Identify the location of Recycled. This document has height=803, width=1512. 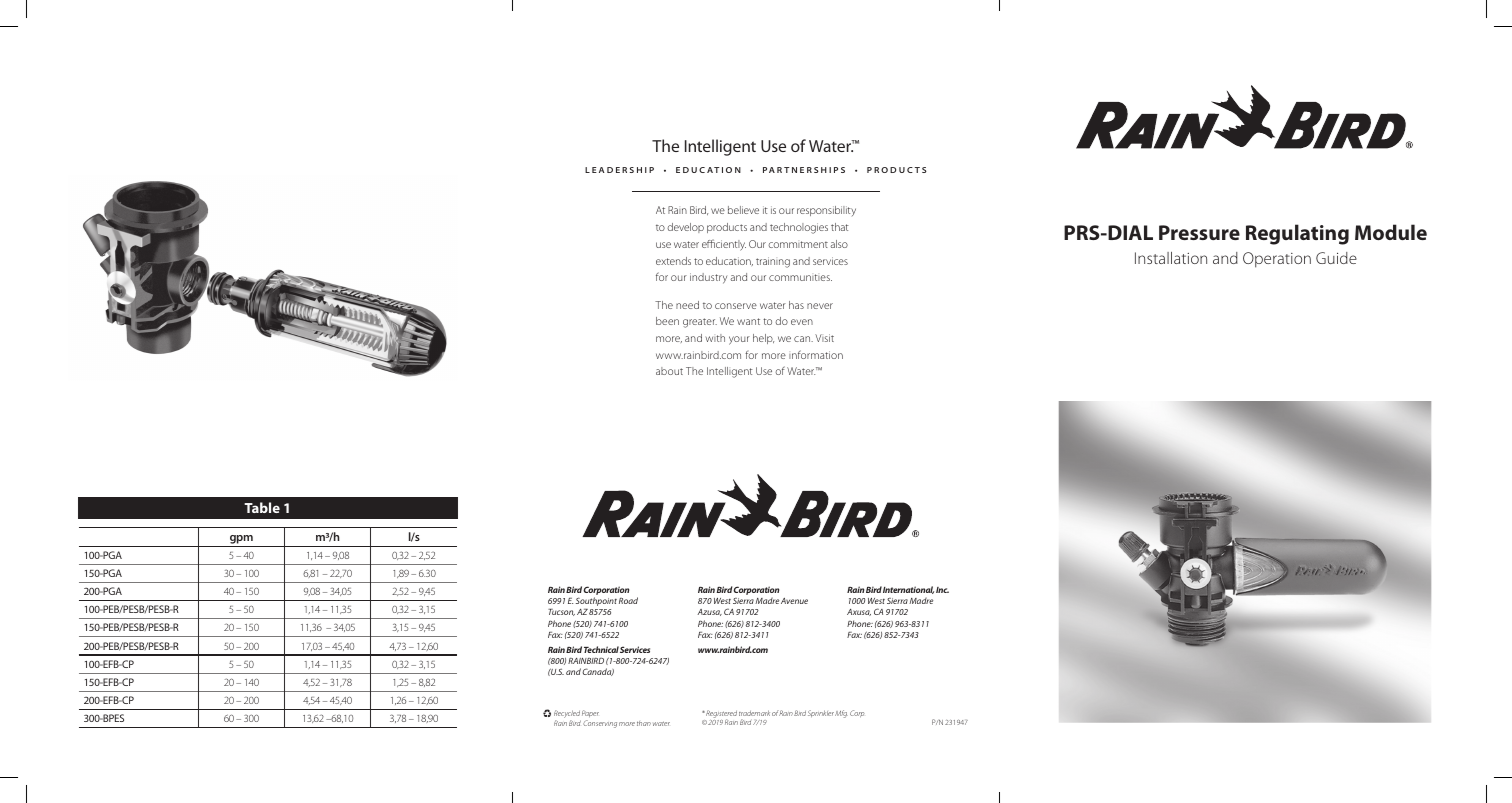
(567, 715).
